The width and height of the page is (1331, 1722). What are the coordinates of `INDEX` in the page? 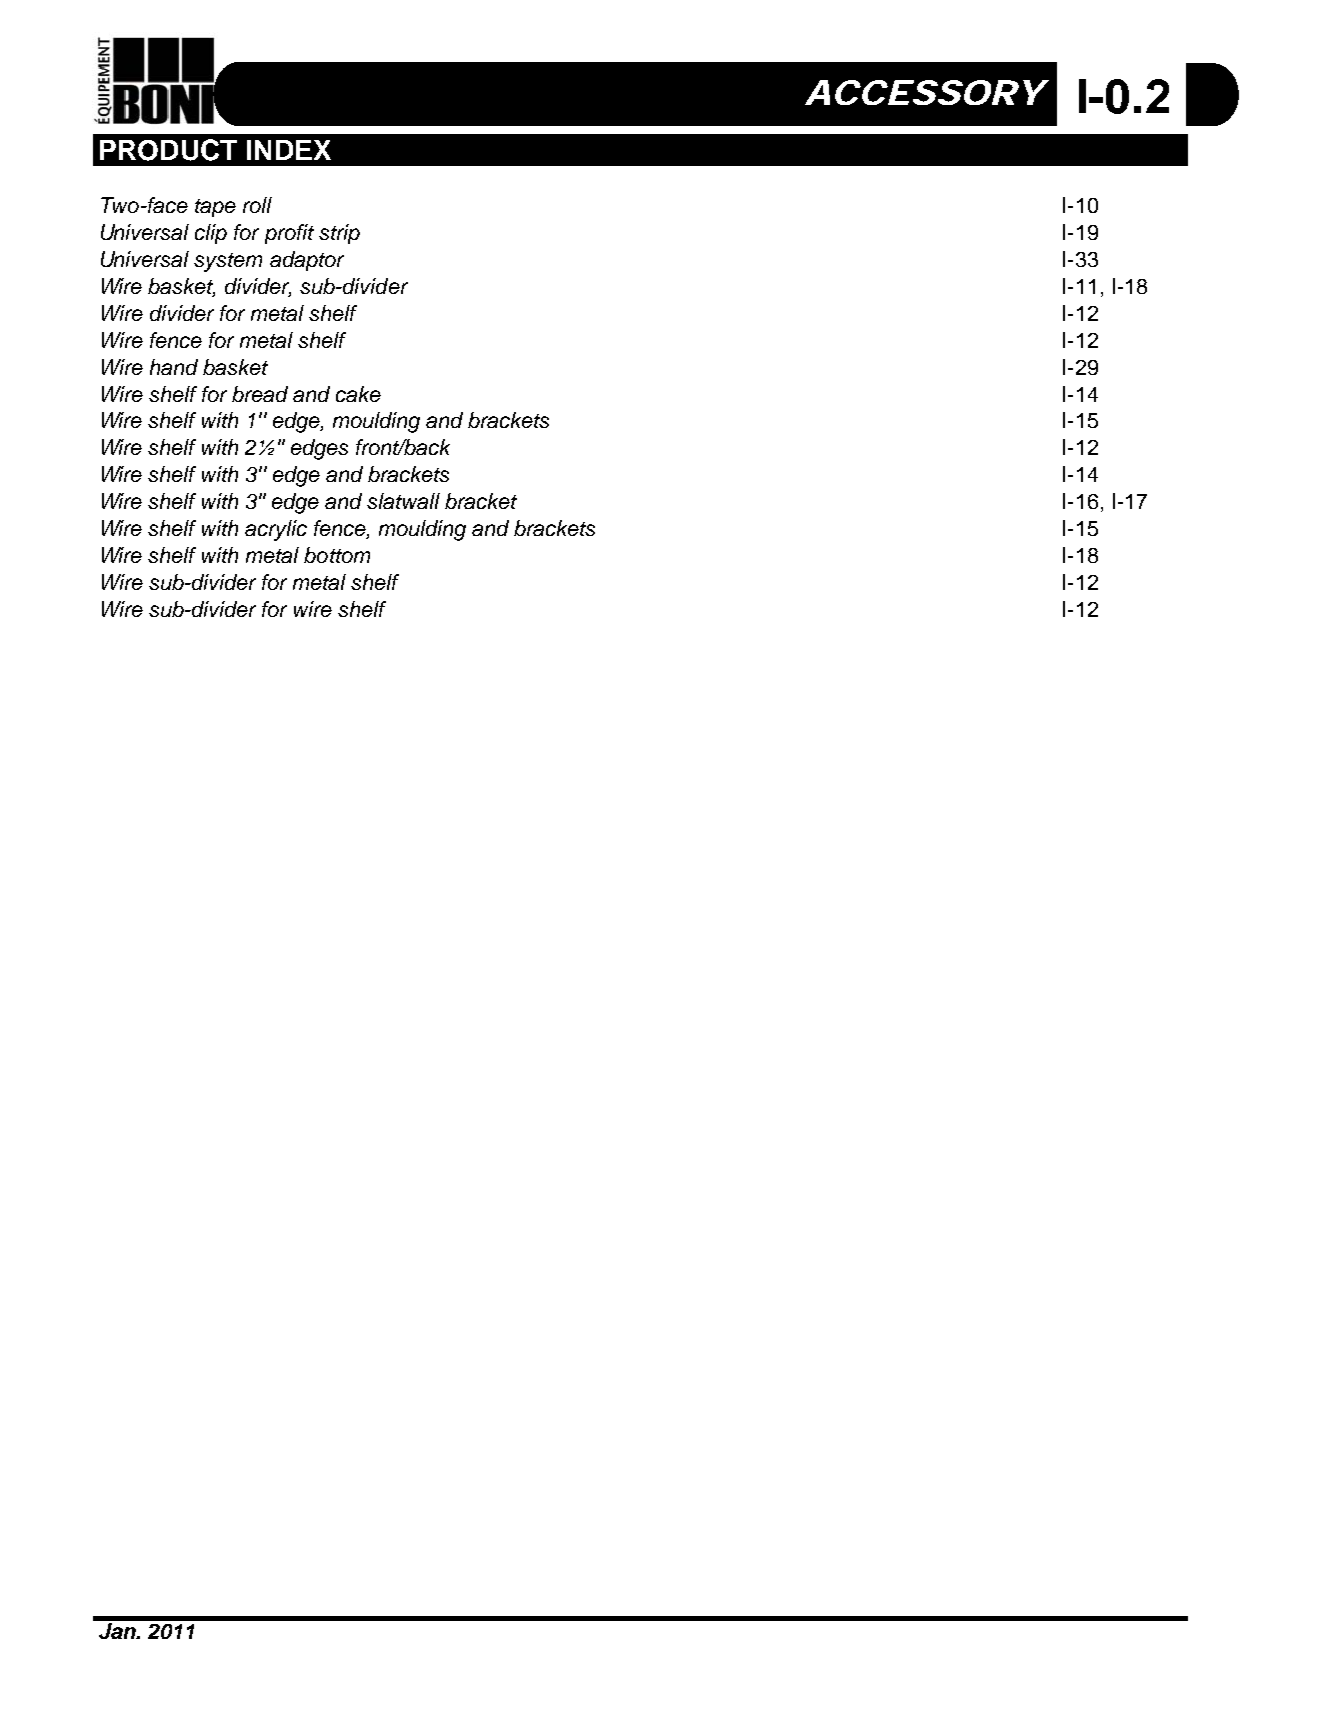 It's located at (289, 150).
